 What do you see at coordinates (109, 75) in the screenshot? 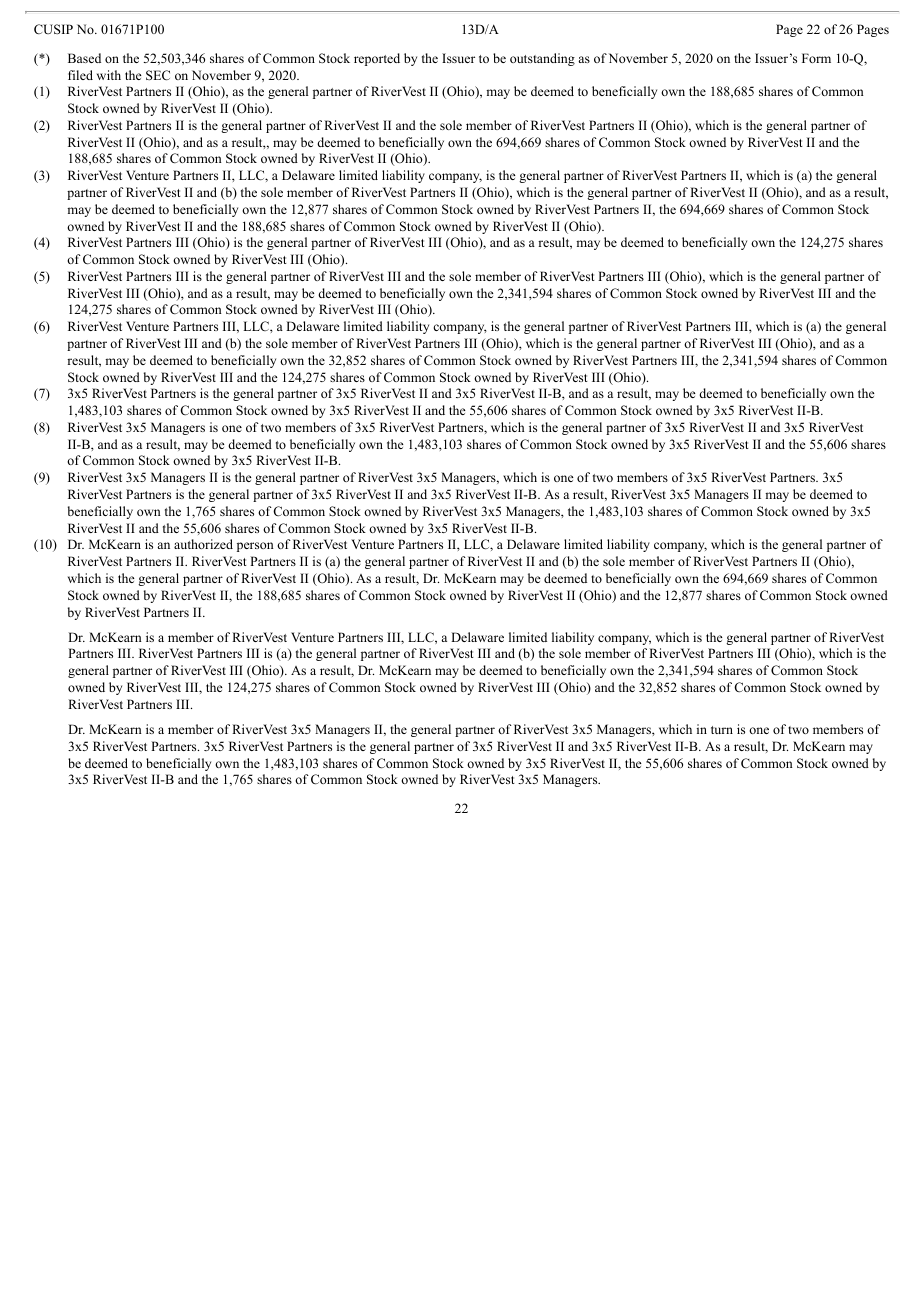
I see `with` at bounding box center [109, 75].
